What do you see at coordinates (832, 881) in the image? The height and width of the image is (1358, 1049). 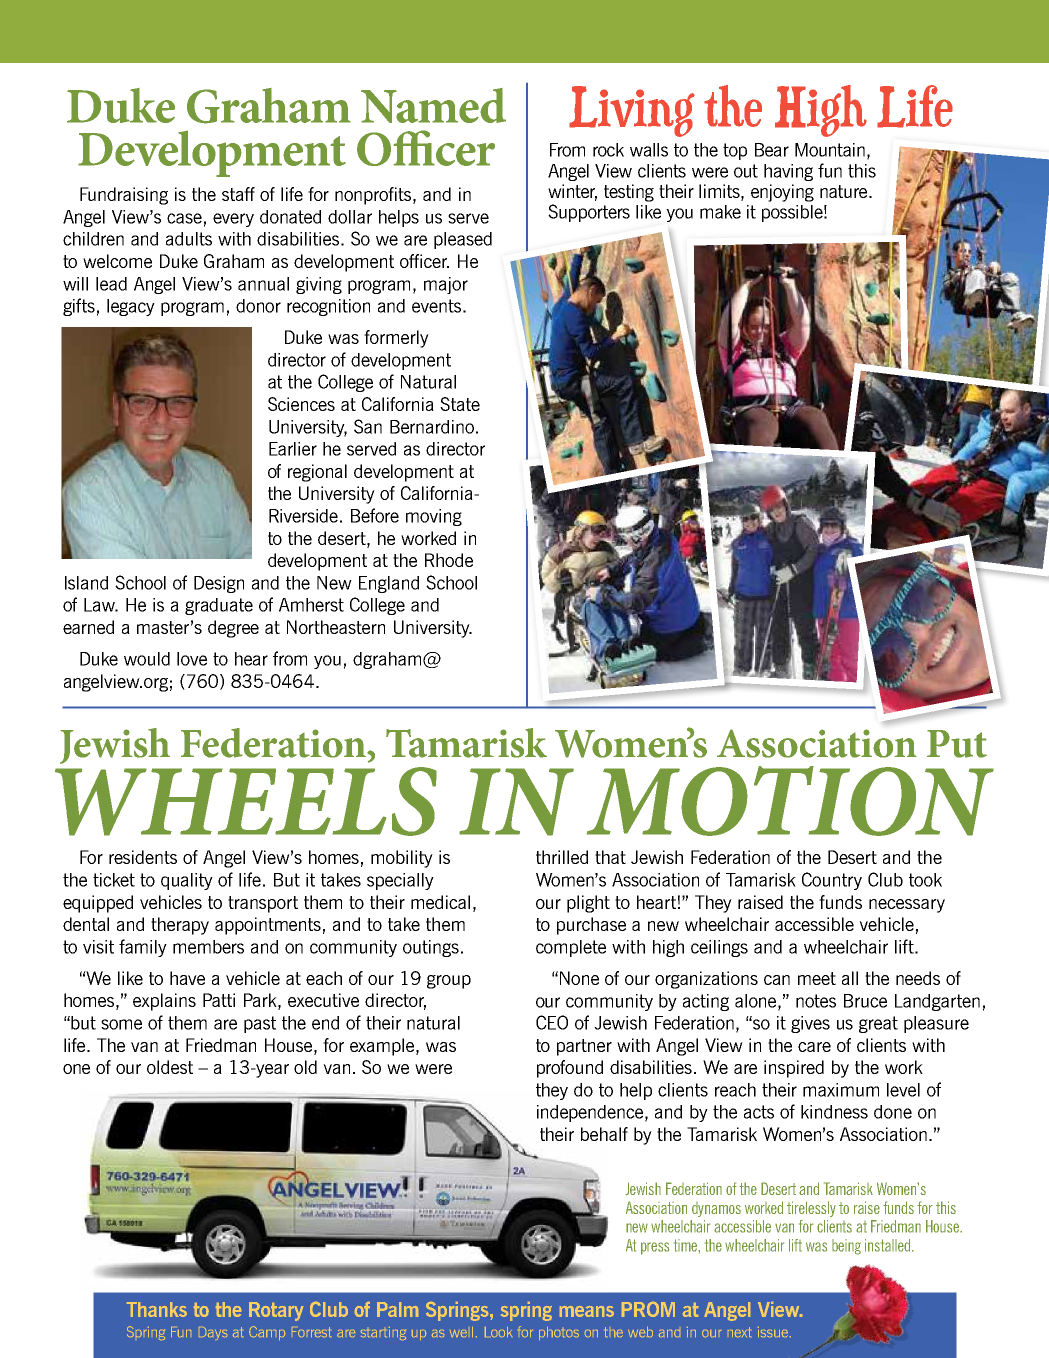 I see `Country` at bounding box center [832, 881].
